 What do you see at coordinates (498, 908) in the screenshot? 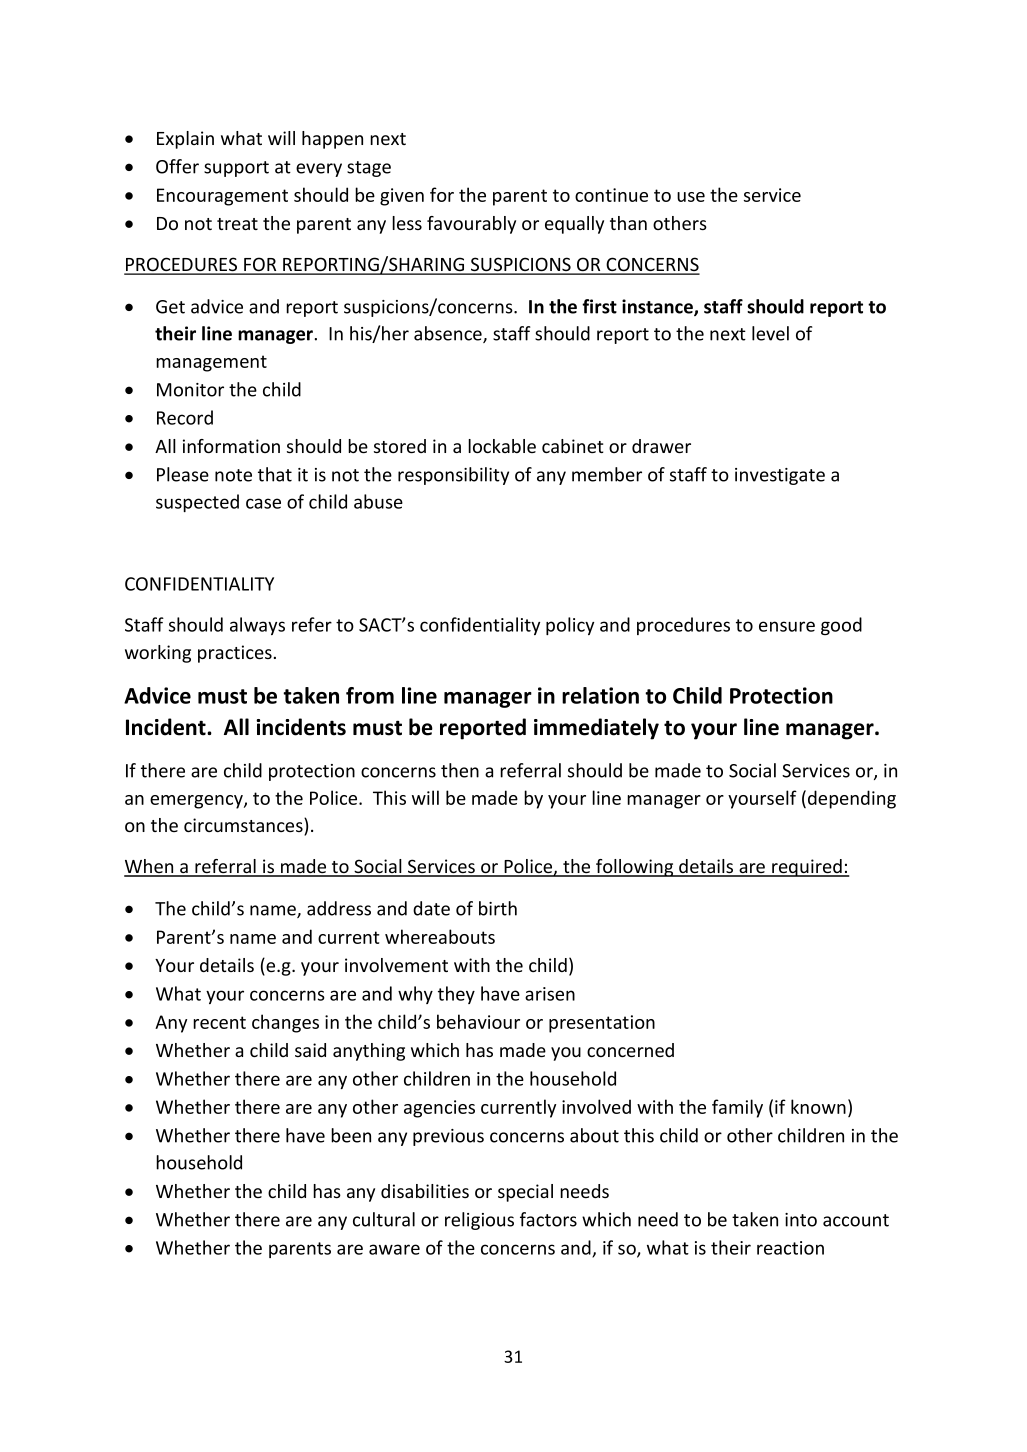
I see `birth` at bounding box center [498, 908].
